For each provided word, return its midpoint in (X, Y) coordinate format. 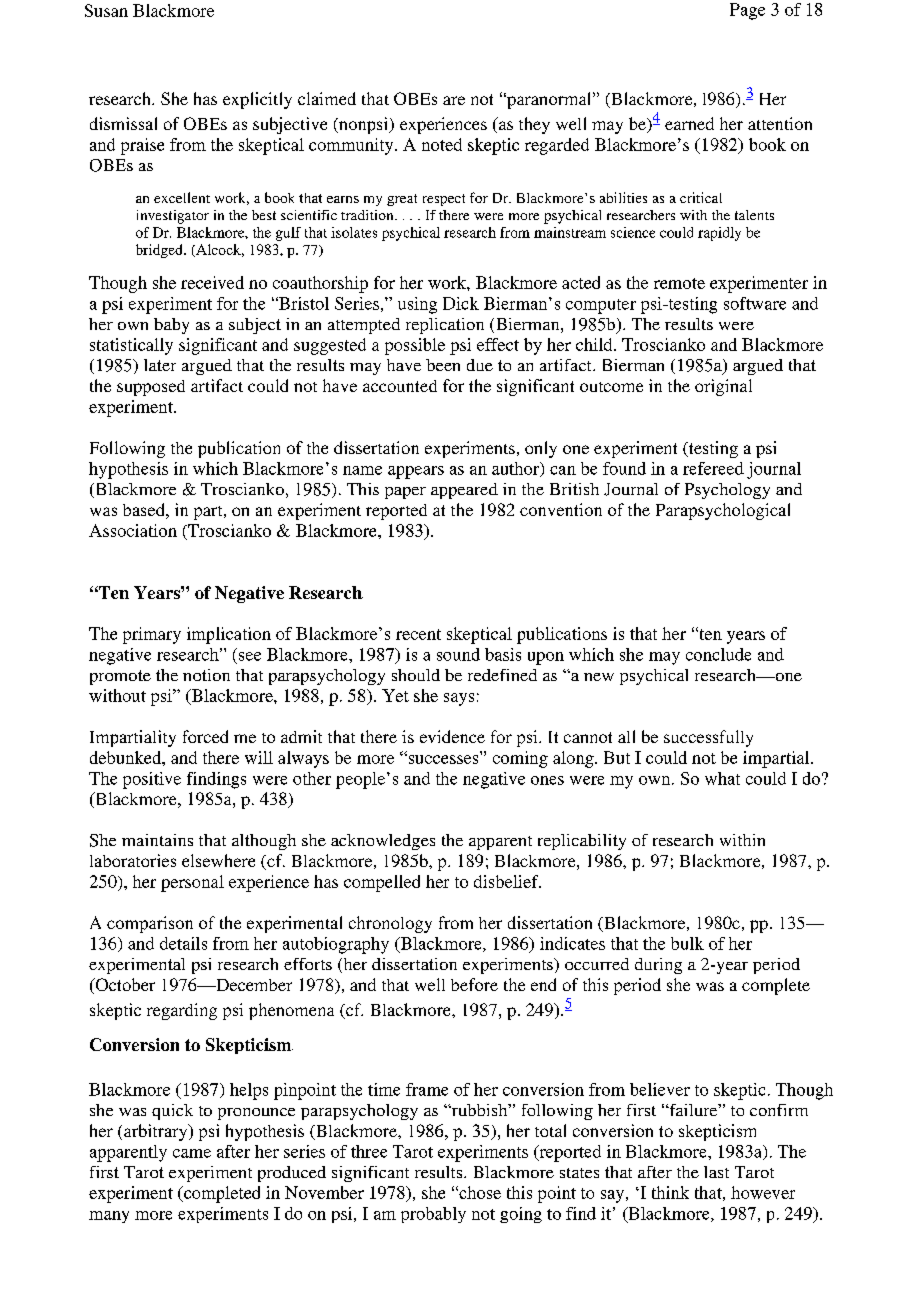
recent (418, 634)
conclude (718, 654)
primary (152, 635)
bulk (687, 943)
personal (192, 883)
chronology (390, 924)
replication (445, 326)
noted (442, 144)
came (192, 1153)
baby (171, 326)
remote (679, 283)
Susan (106, 10)
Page (747, 11)
